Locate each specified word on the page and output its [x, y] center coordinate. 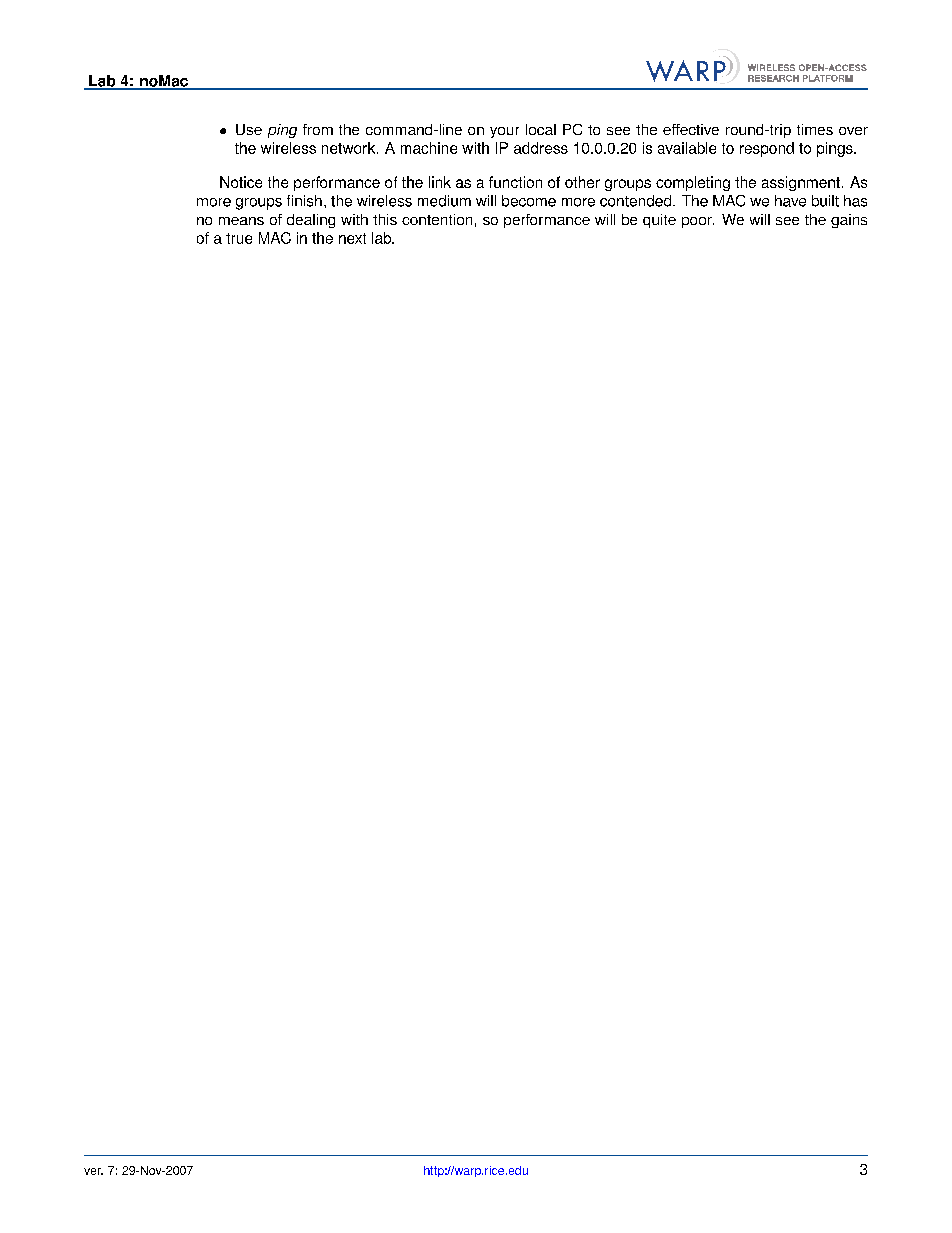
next [352, 238]
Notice [241, 182]
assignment [801, 183]
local [541, 129]
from [318, 129]
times [815, 129]
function [515, 182]
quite [659, 221]
